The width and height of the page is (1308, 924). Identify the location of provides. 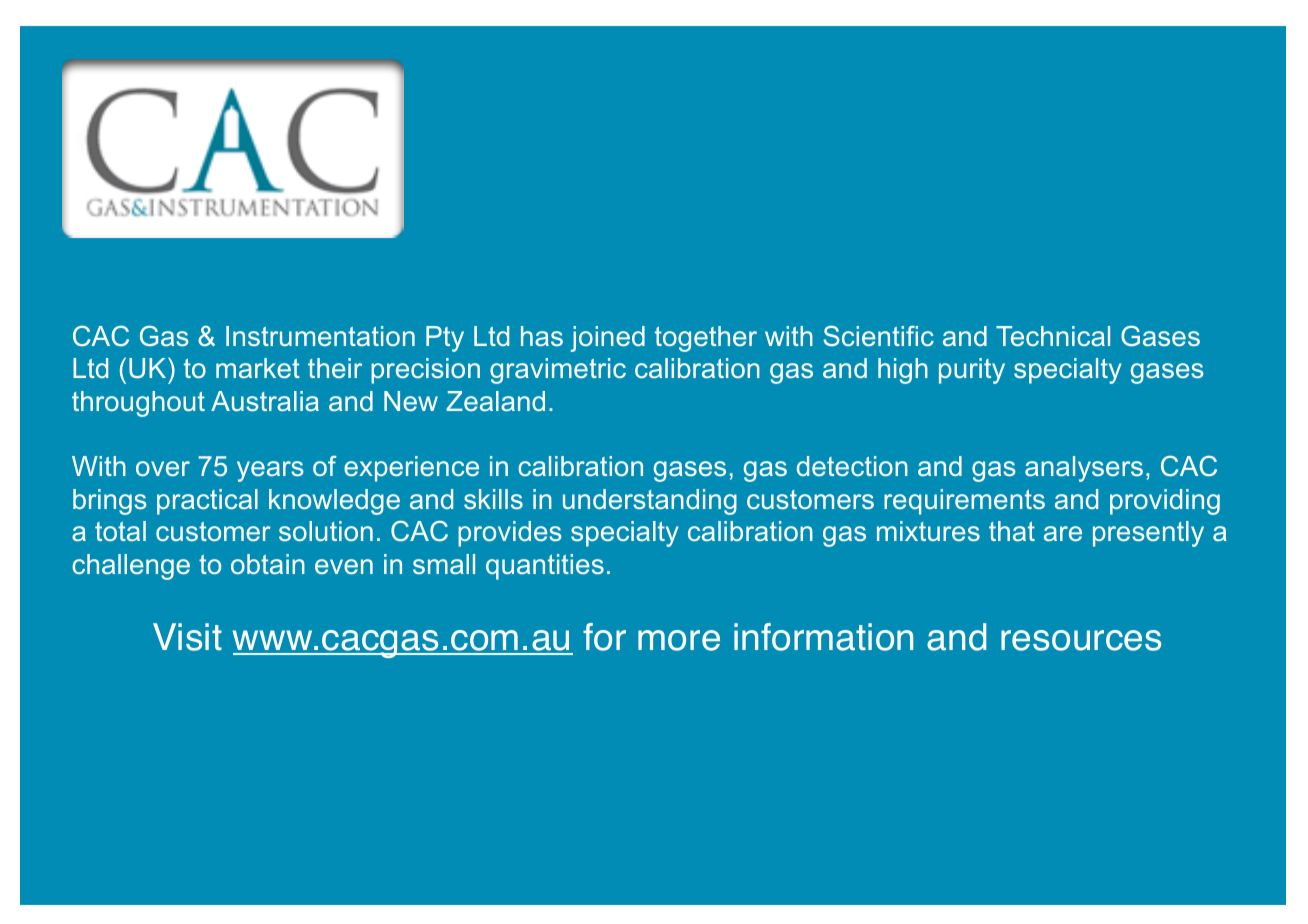
(510, 534).
